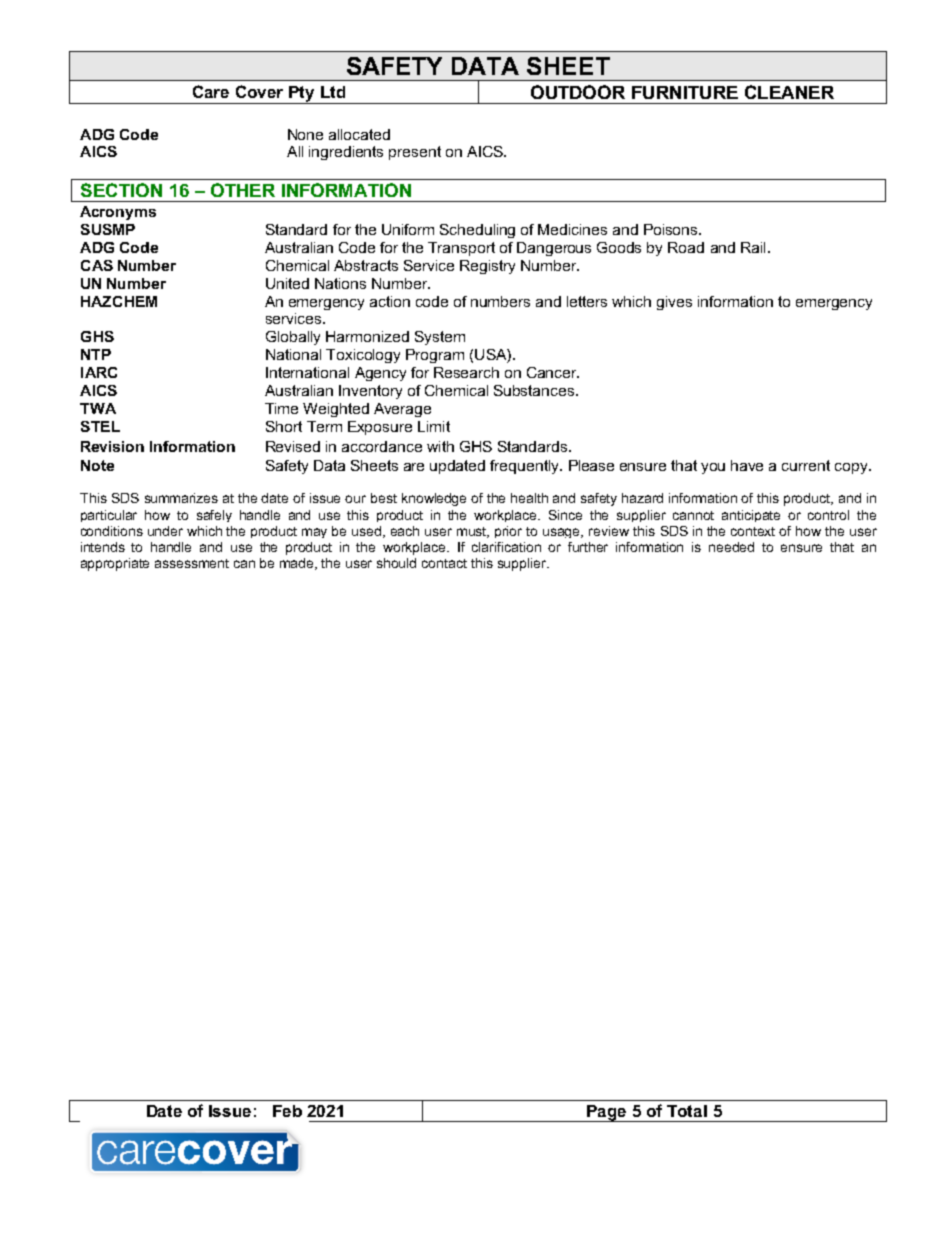 This screenshot has width=952, height=1233. What do you see at coordinates (731, 547) in the screenshot?
I see `needed` at bounding box center [731, 547].
